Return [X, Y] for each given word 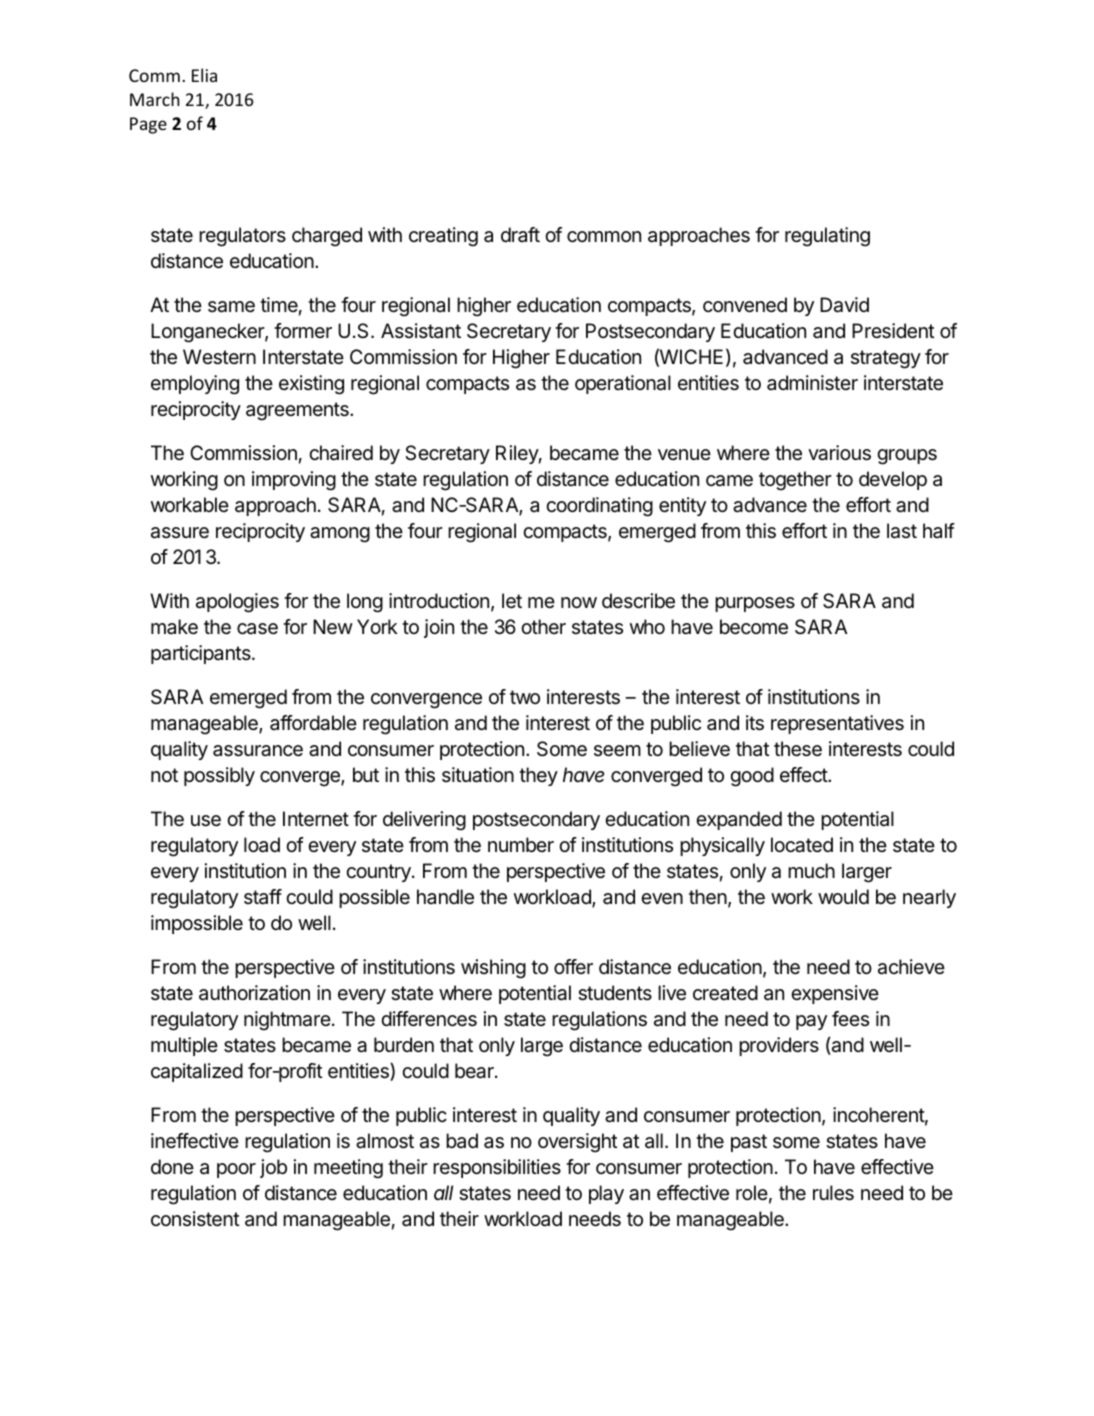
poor [236, 1170]
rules [833, 1193]
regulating [827, 237]
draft [520, 234]
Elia [204, 75]
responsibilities [497, 1168]
